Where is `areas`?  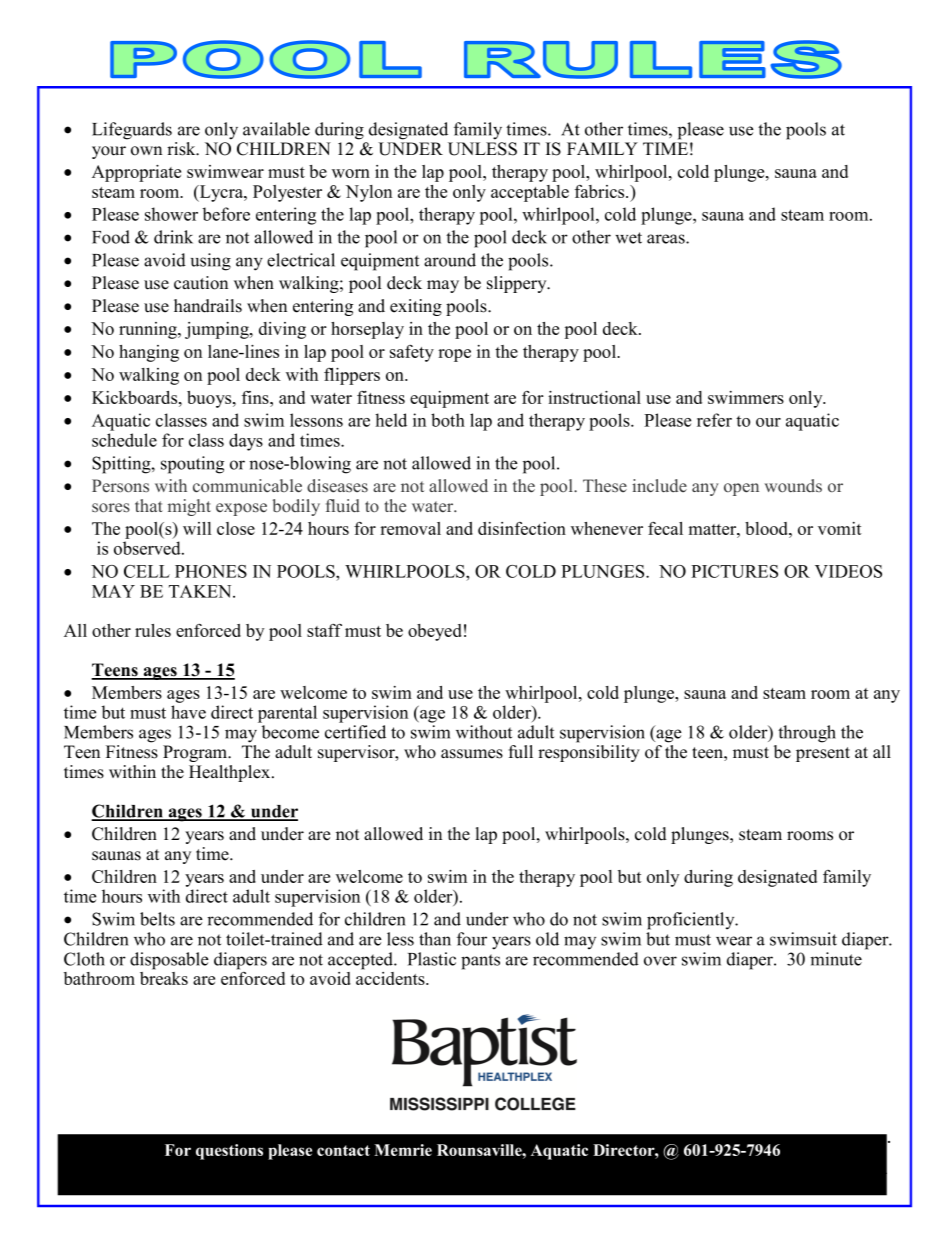 areas is located at coordinates (667, 239).
